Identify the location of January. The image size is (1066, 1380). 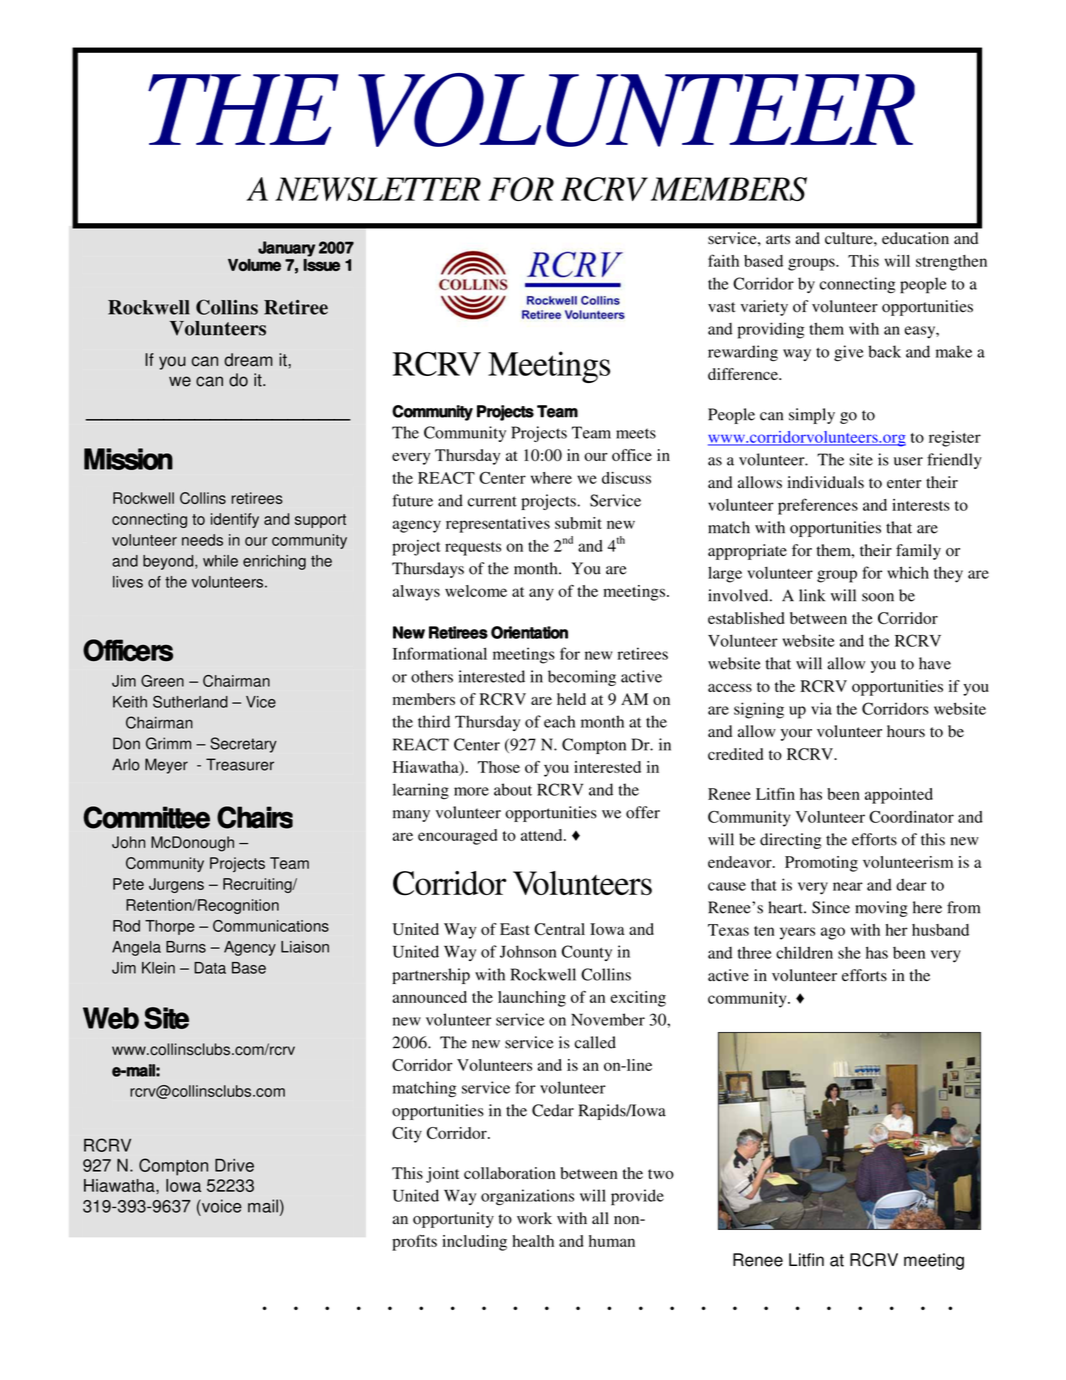
(286, 249).
